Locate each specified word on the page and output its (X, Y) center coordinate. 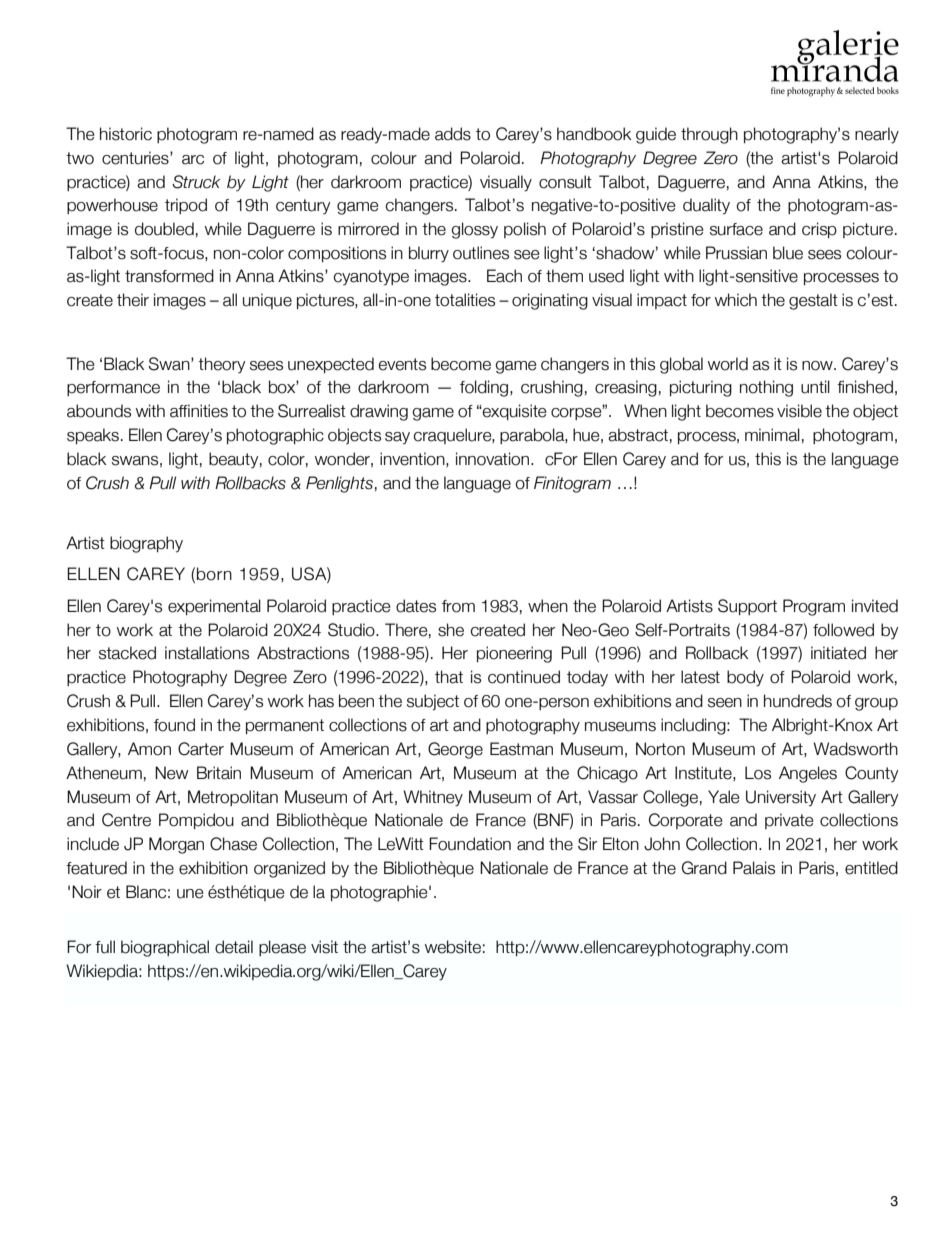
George (455, 750)
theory (221, 365)
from (458, 606)
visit (324, 947)
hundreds (798, 701)
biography (146, 544)
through (709, 135)
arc (193, 160)
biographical (165, 948)
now (818, 366)
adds (453, 134)
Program (814, 607)
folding (485, 388)
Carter (201, 749)
